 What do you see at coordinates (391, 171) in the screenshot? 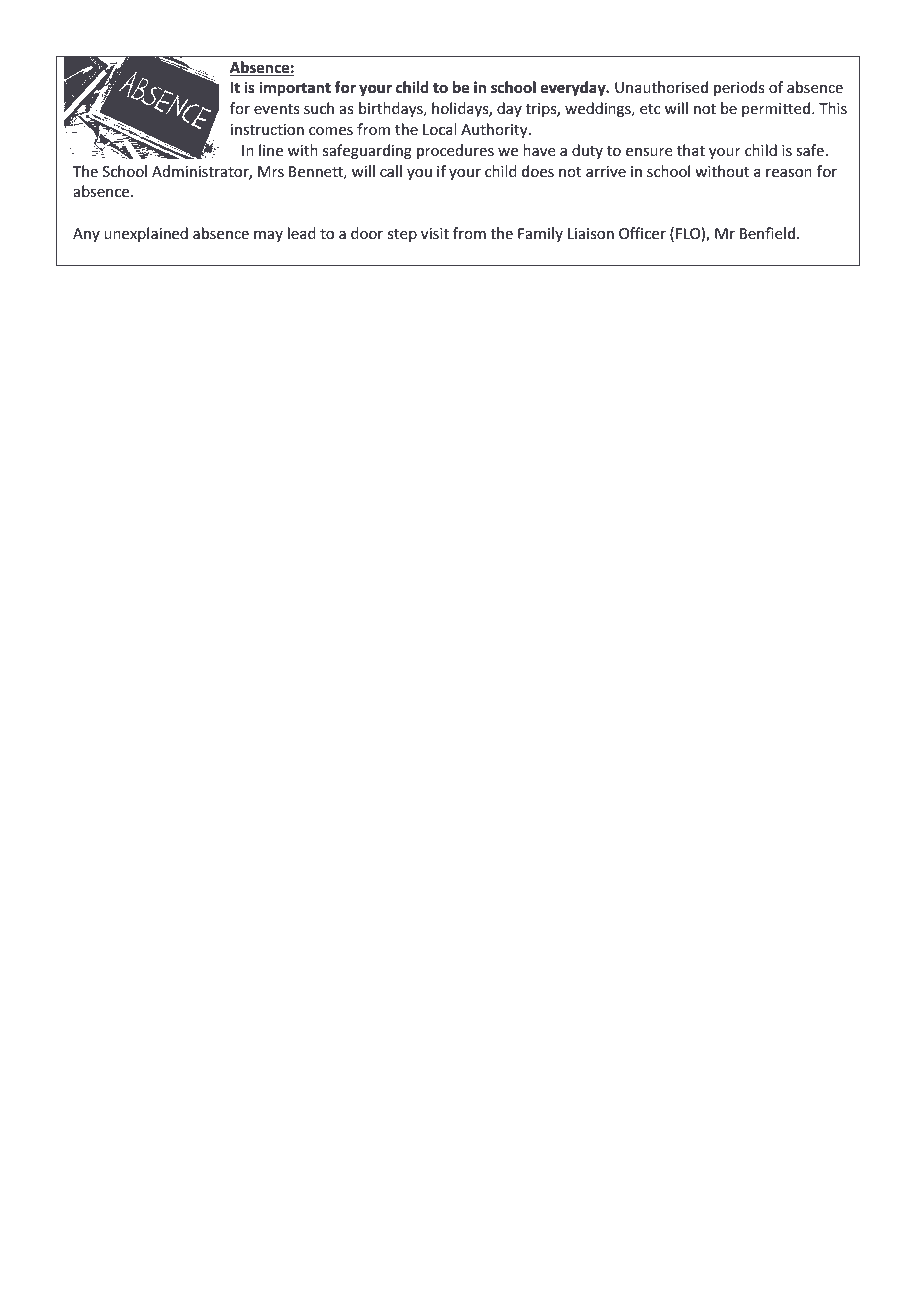
I see `call` at bounding box center [391, 171].
